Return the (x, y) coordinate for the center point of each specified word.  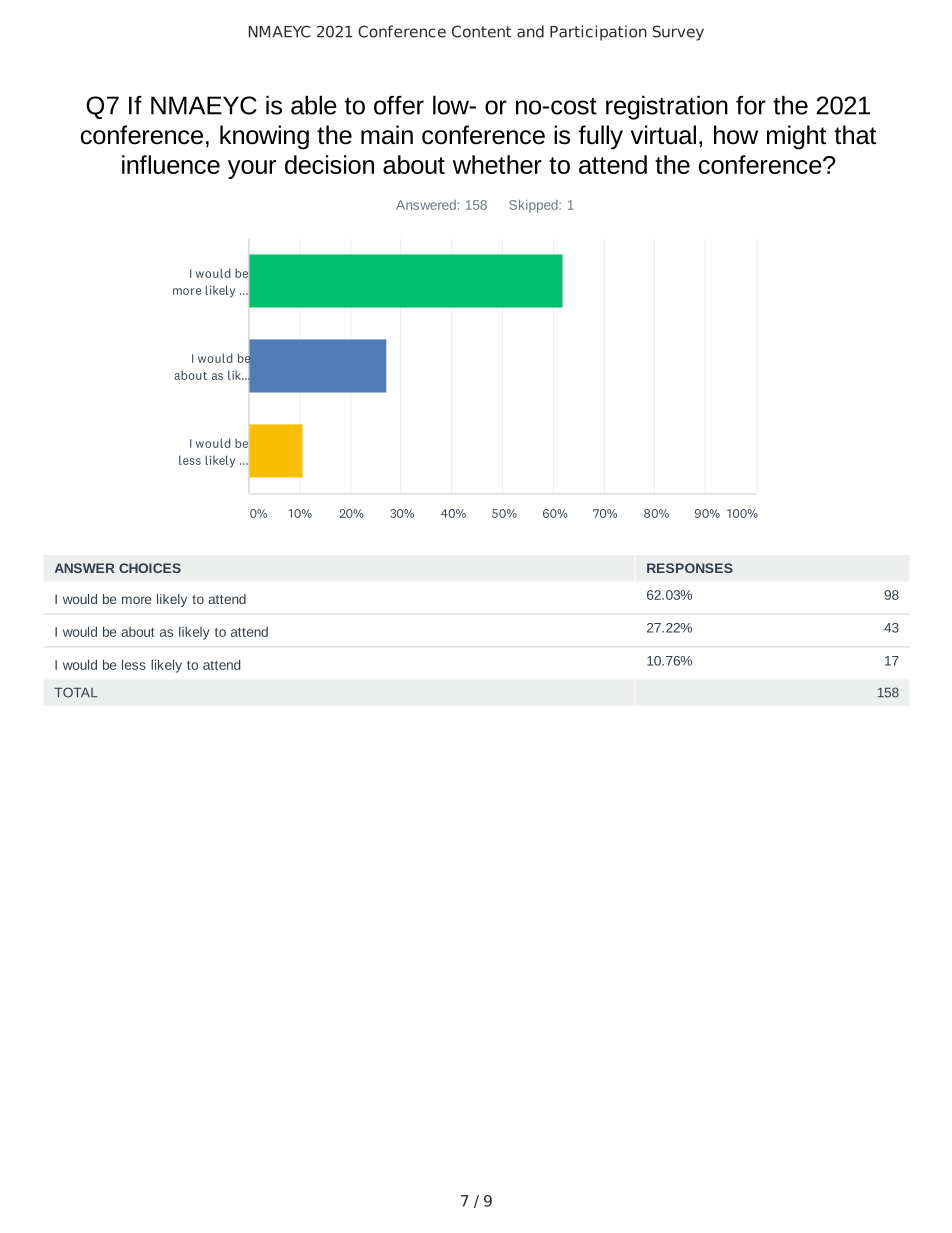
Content (481, 31)
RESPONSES (690, 568)
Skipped (534, 206)
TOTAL (76, 692)
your (252, 169)
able (314, 105)
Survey (678, 33)
